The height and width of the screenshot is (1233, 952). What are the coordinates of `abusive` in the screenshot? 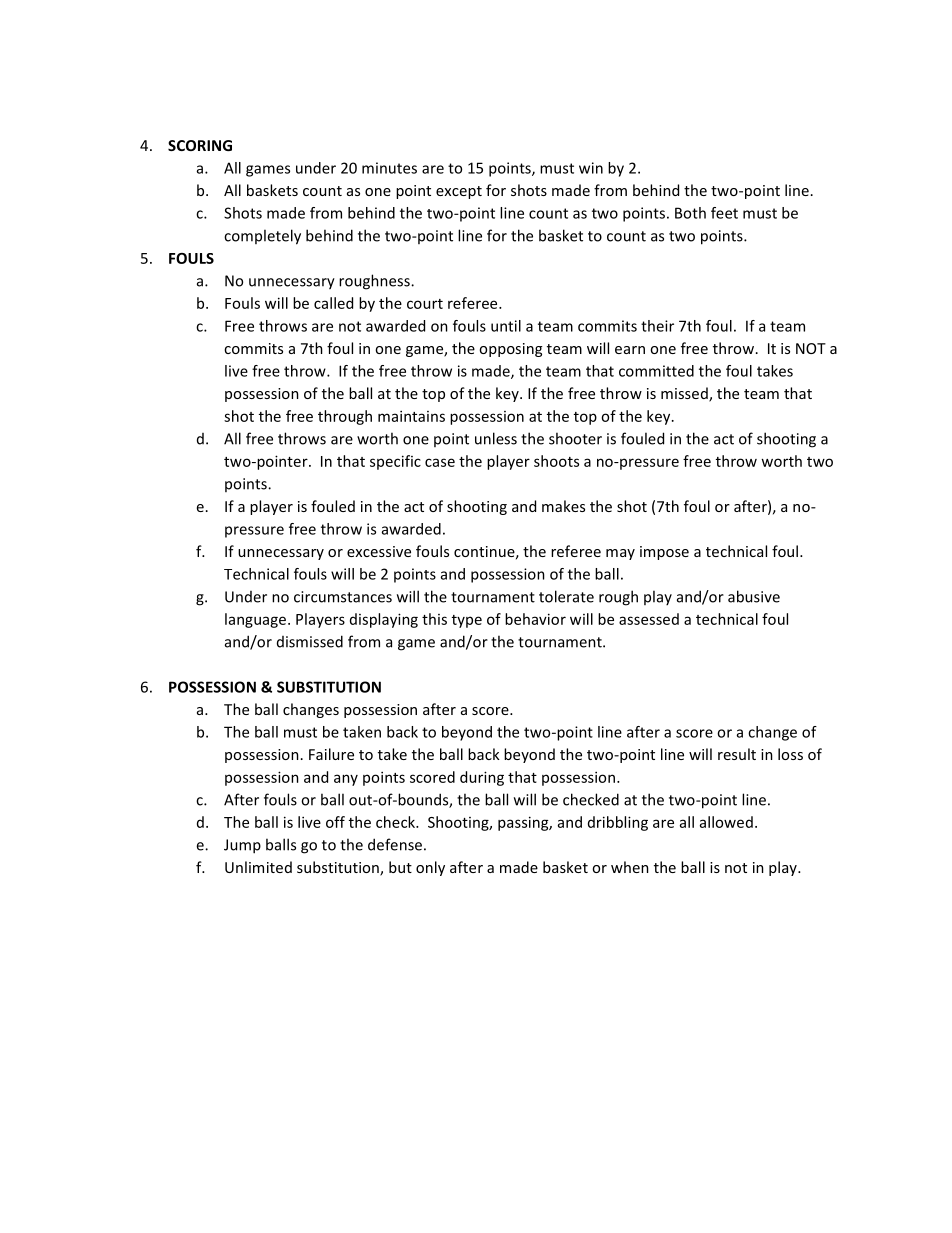 It's located at (754, 596).
